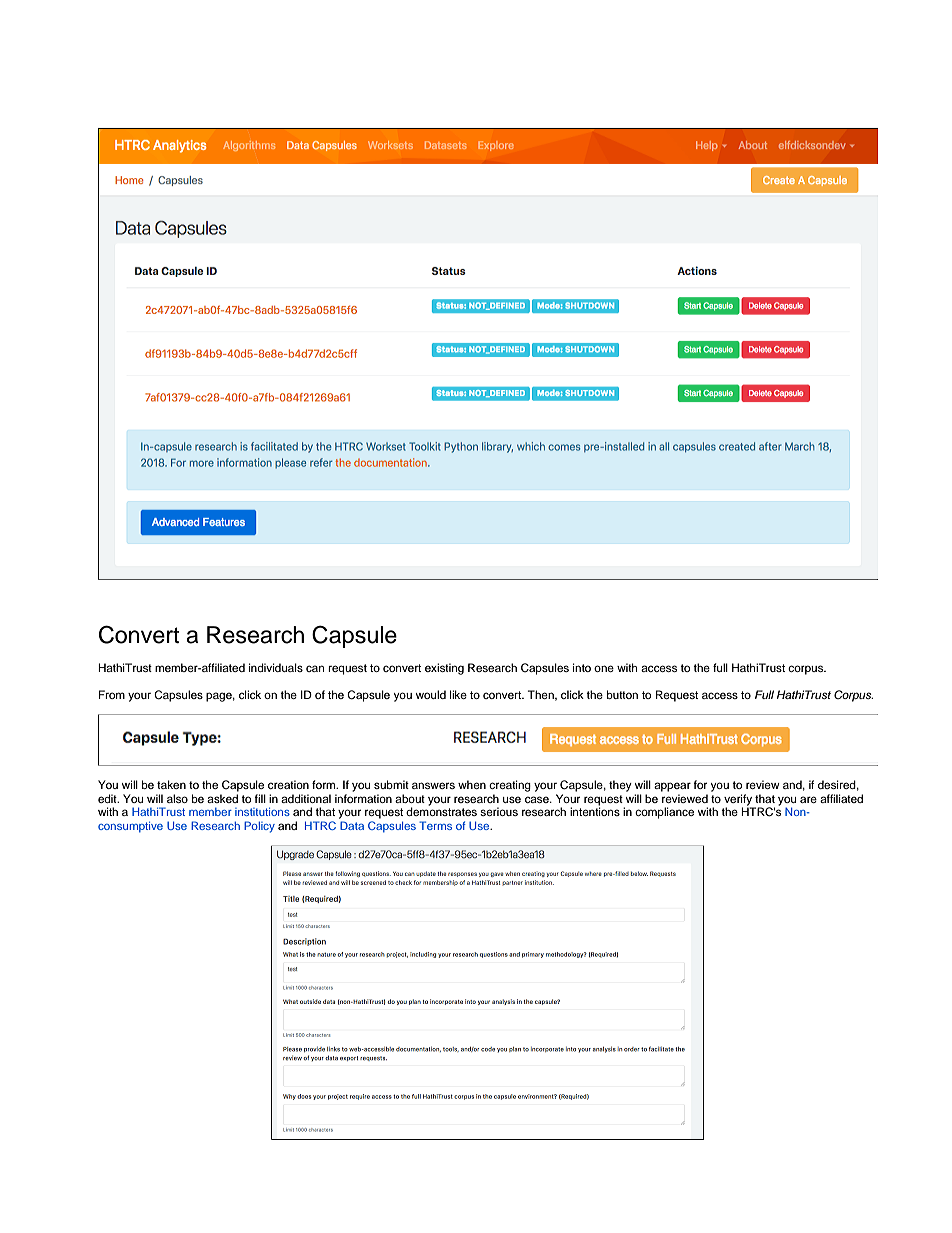  I want to click on existing, so click(444, 669).
